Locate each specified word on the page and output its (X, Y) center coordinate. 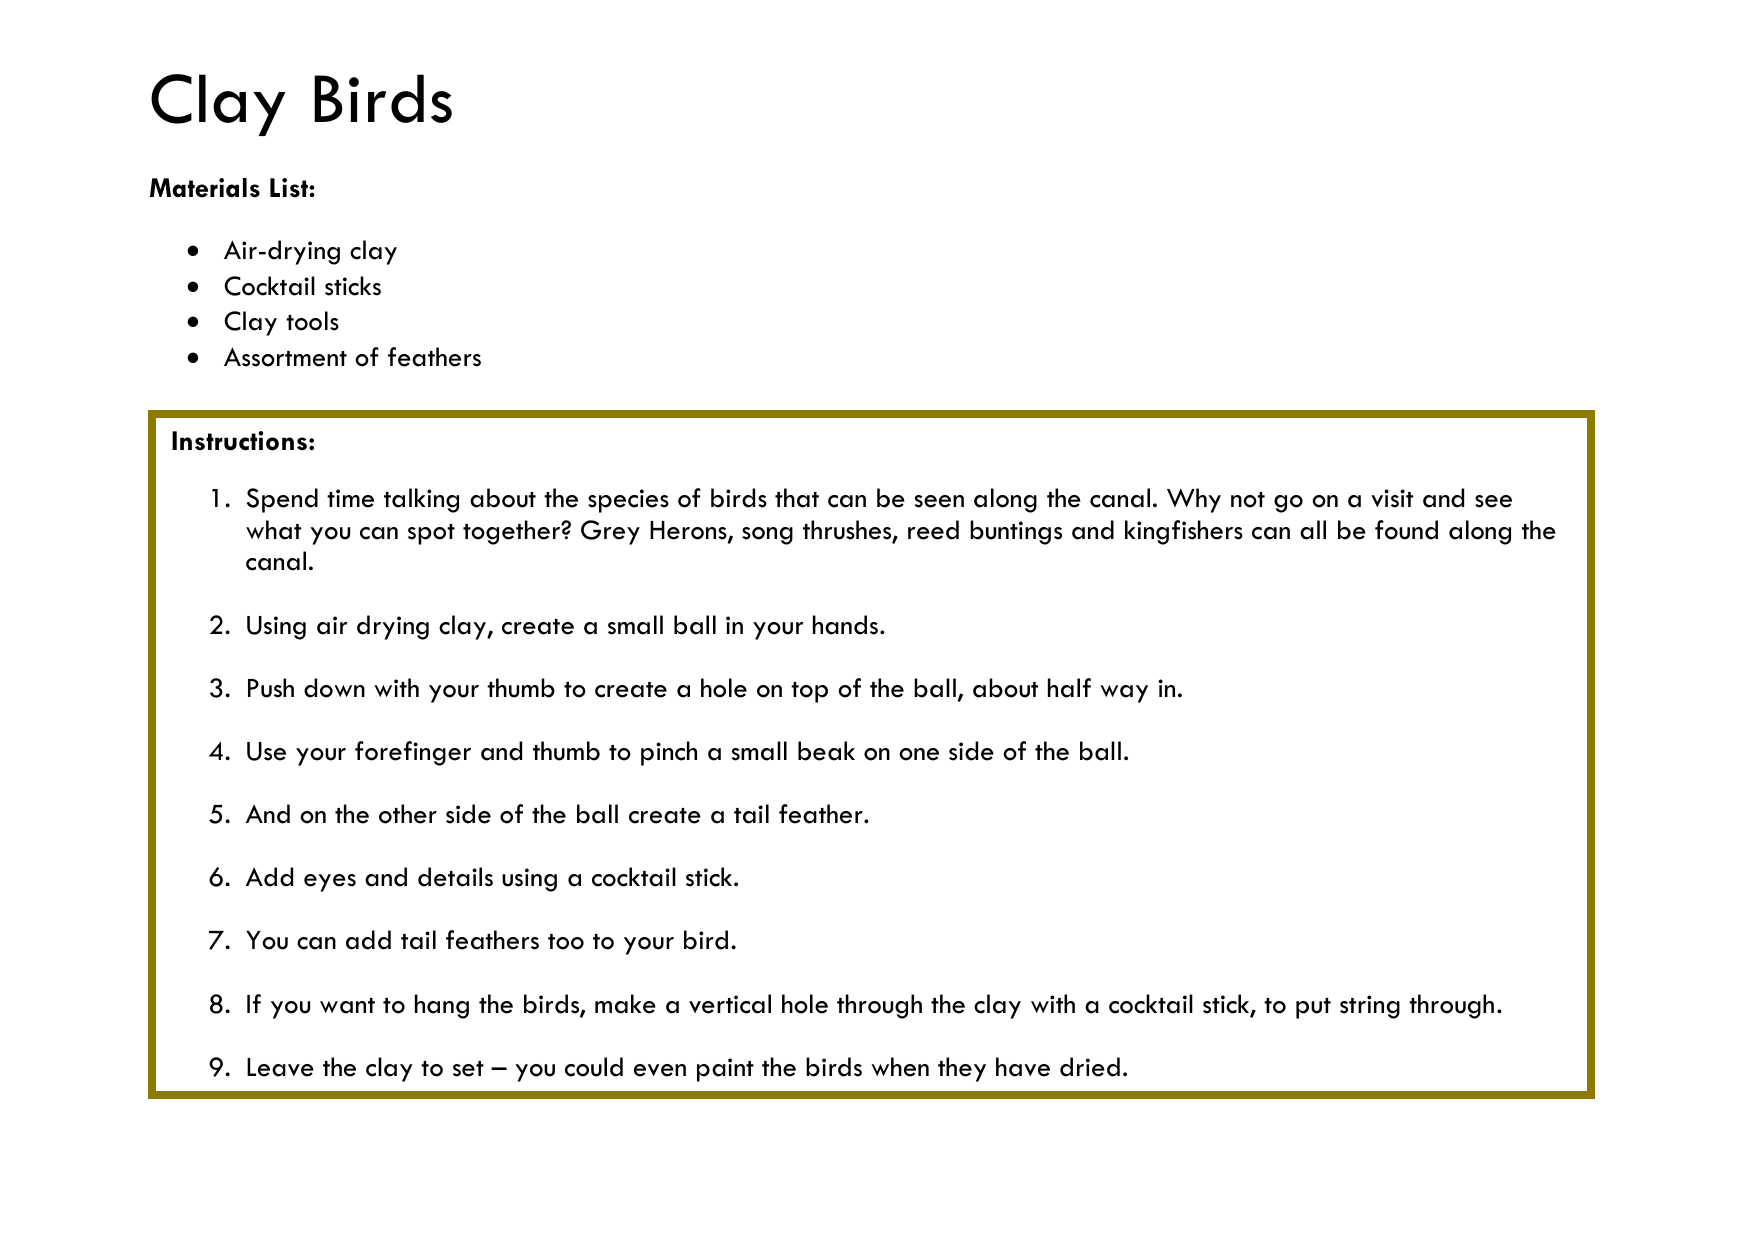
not (1248, 500)
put (1313, 1008)
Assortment (285, 357)
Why (1194, 500)
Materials (205, 188)
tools (312, 321)
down (334, 688)
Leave (280, 1067)
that (797, 498)
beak (826, 751)
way (1124, 694)
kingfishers (1184, 532)
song (767, 536)
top (809, 692)
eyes (330, 883)
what (273, 530)
